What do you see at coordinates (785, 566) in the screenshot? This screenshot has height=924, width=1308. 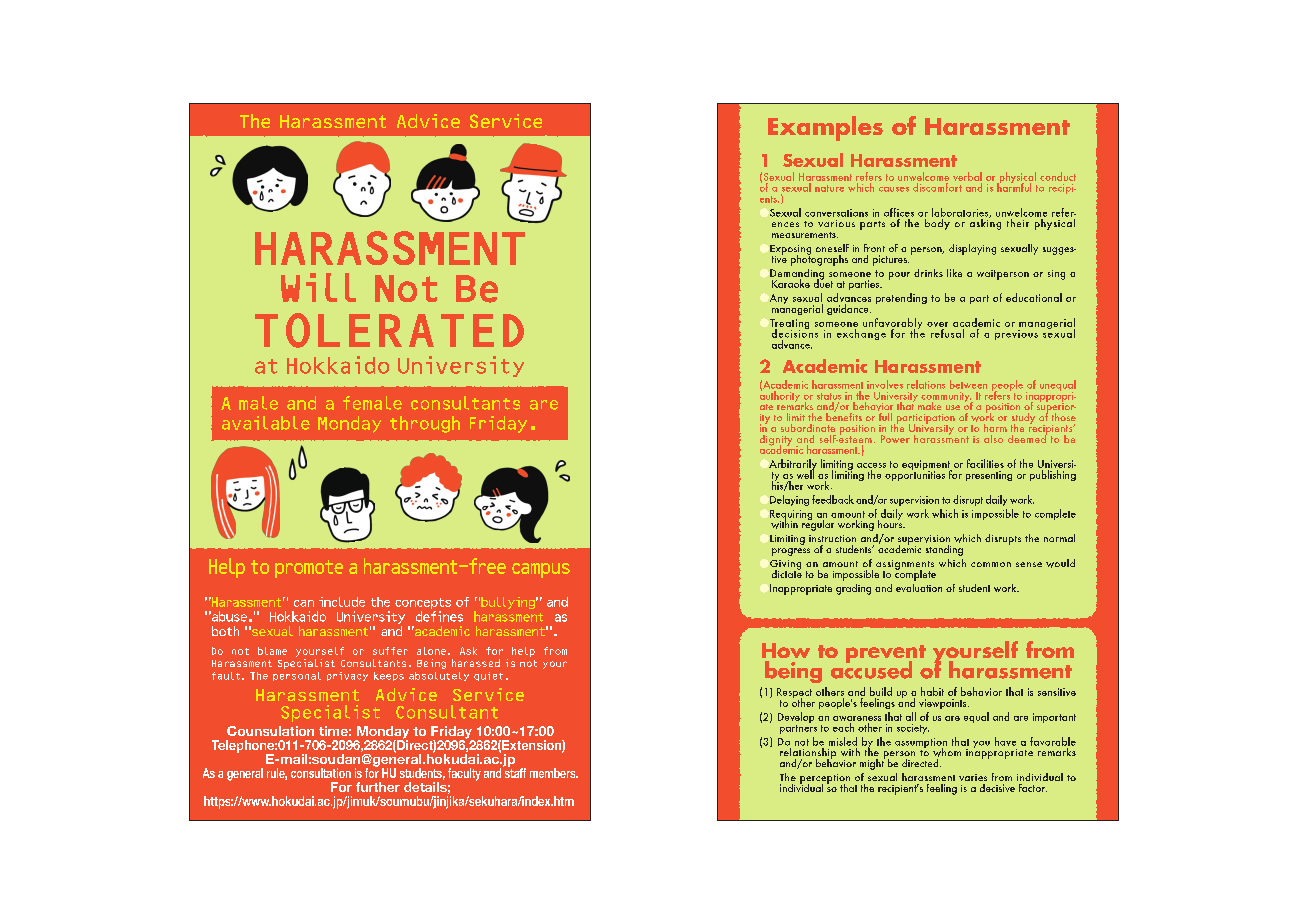 I see `Giving` at bounding box center [785, 566].
